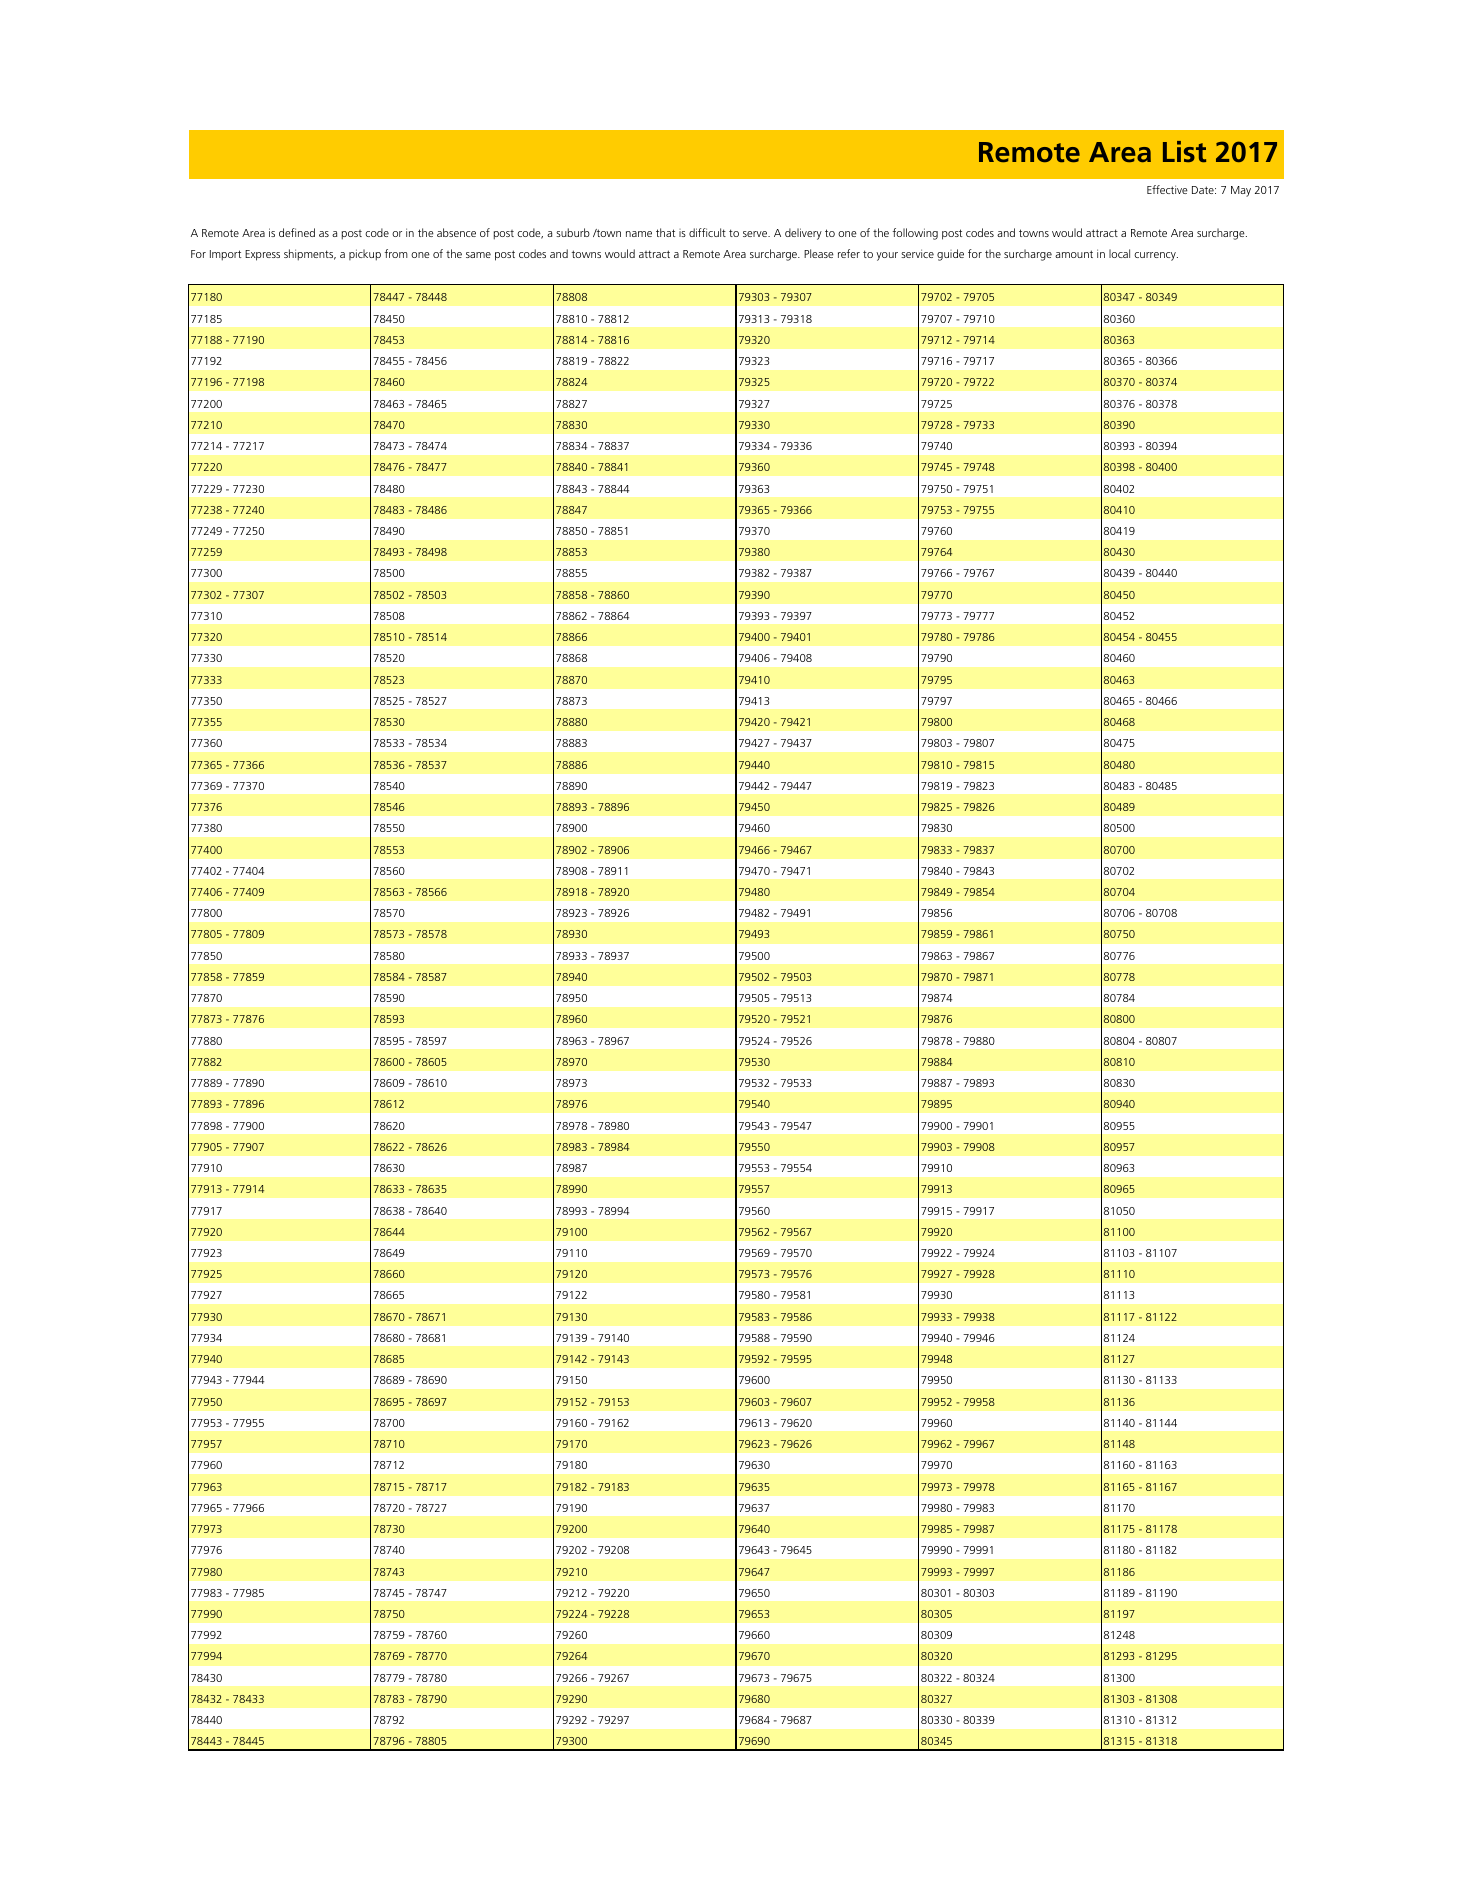 The width and height of the screenshot is (1464, 1894). What do you see at coordinates (707, 232) in the screenshot?
I see `difficult` at bounding box center [707, 232].
